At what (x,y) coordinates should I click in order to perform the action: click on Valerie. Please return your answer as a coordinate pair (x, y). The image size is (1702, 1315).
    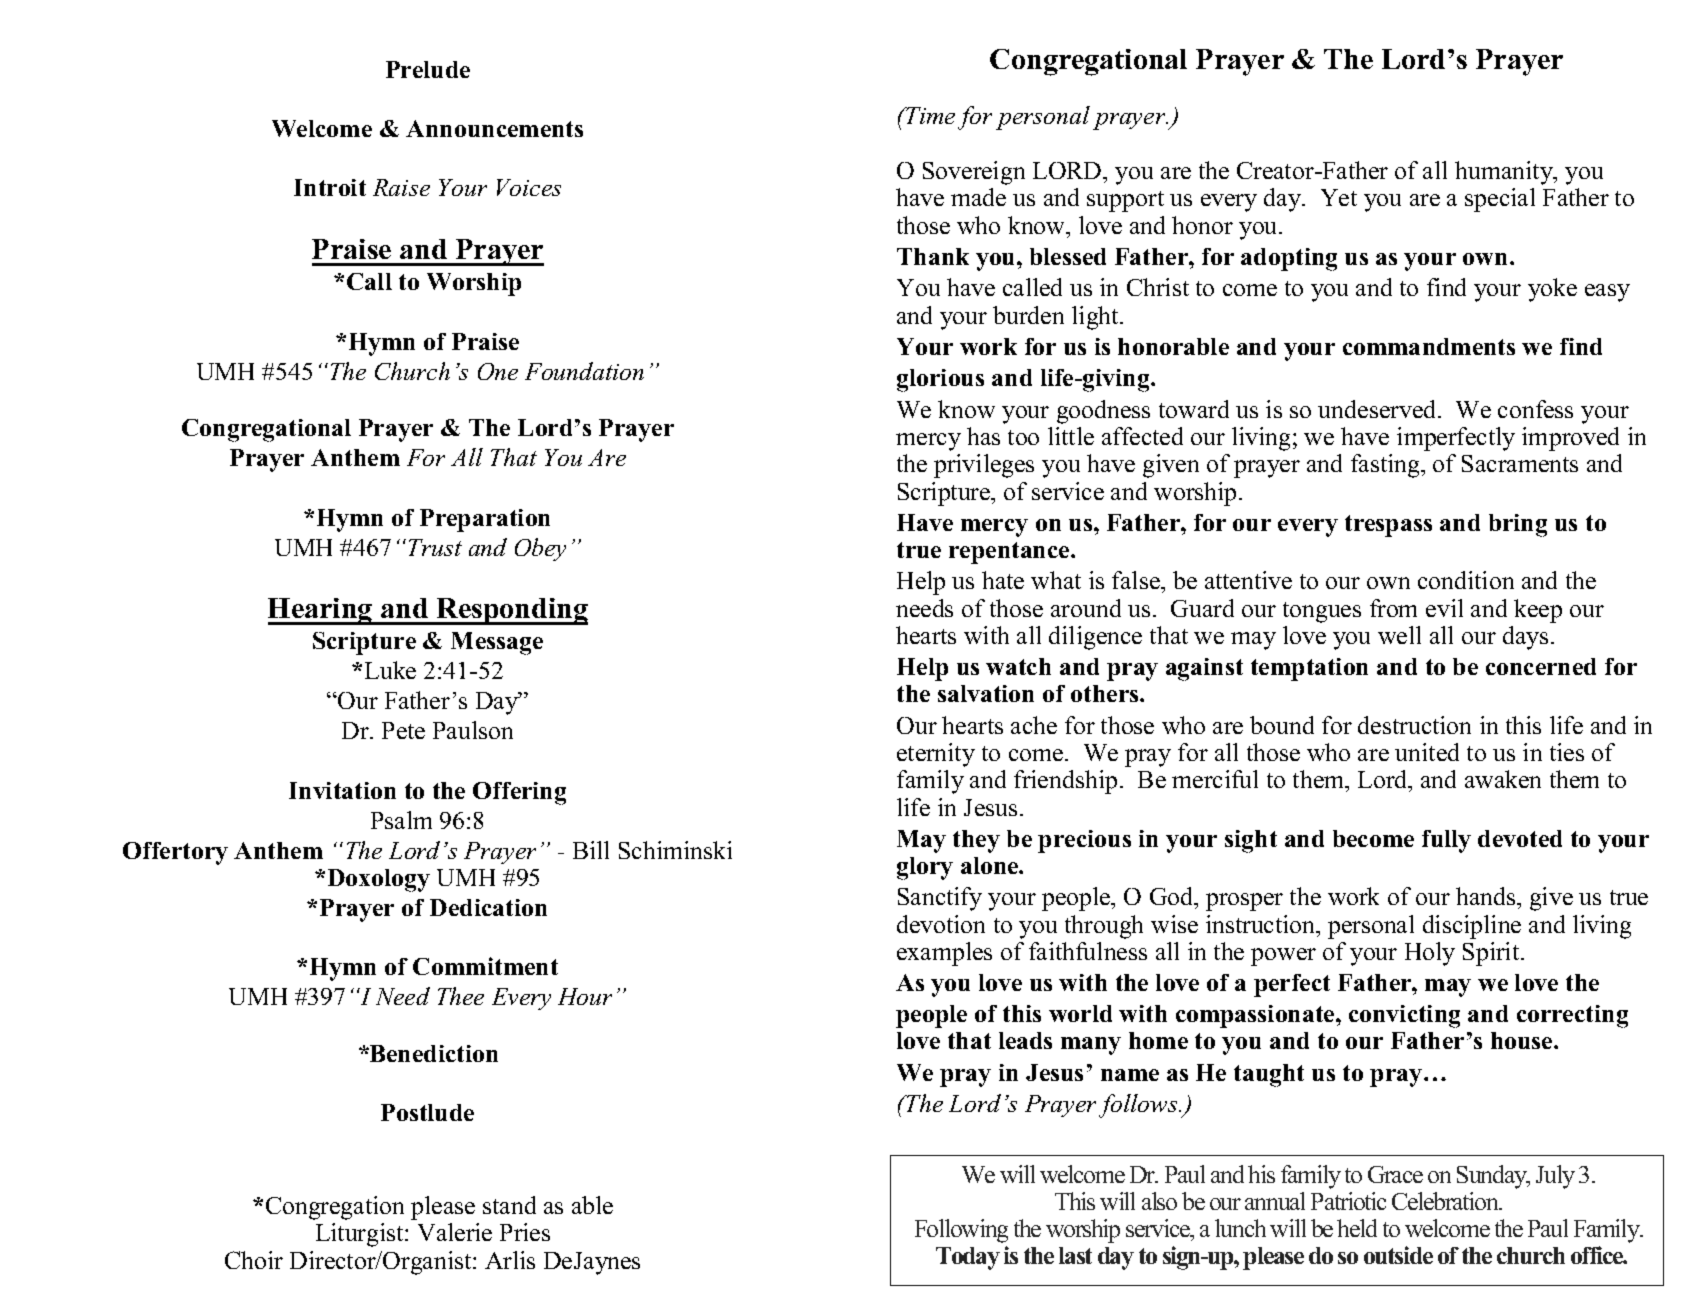
    Looking at the image, I should click on (455, 1232).
